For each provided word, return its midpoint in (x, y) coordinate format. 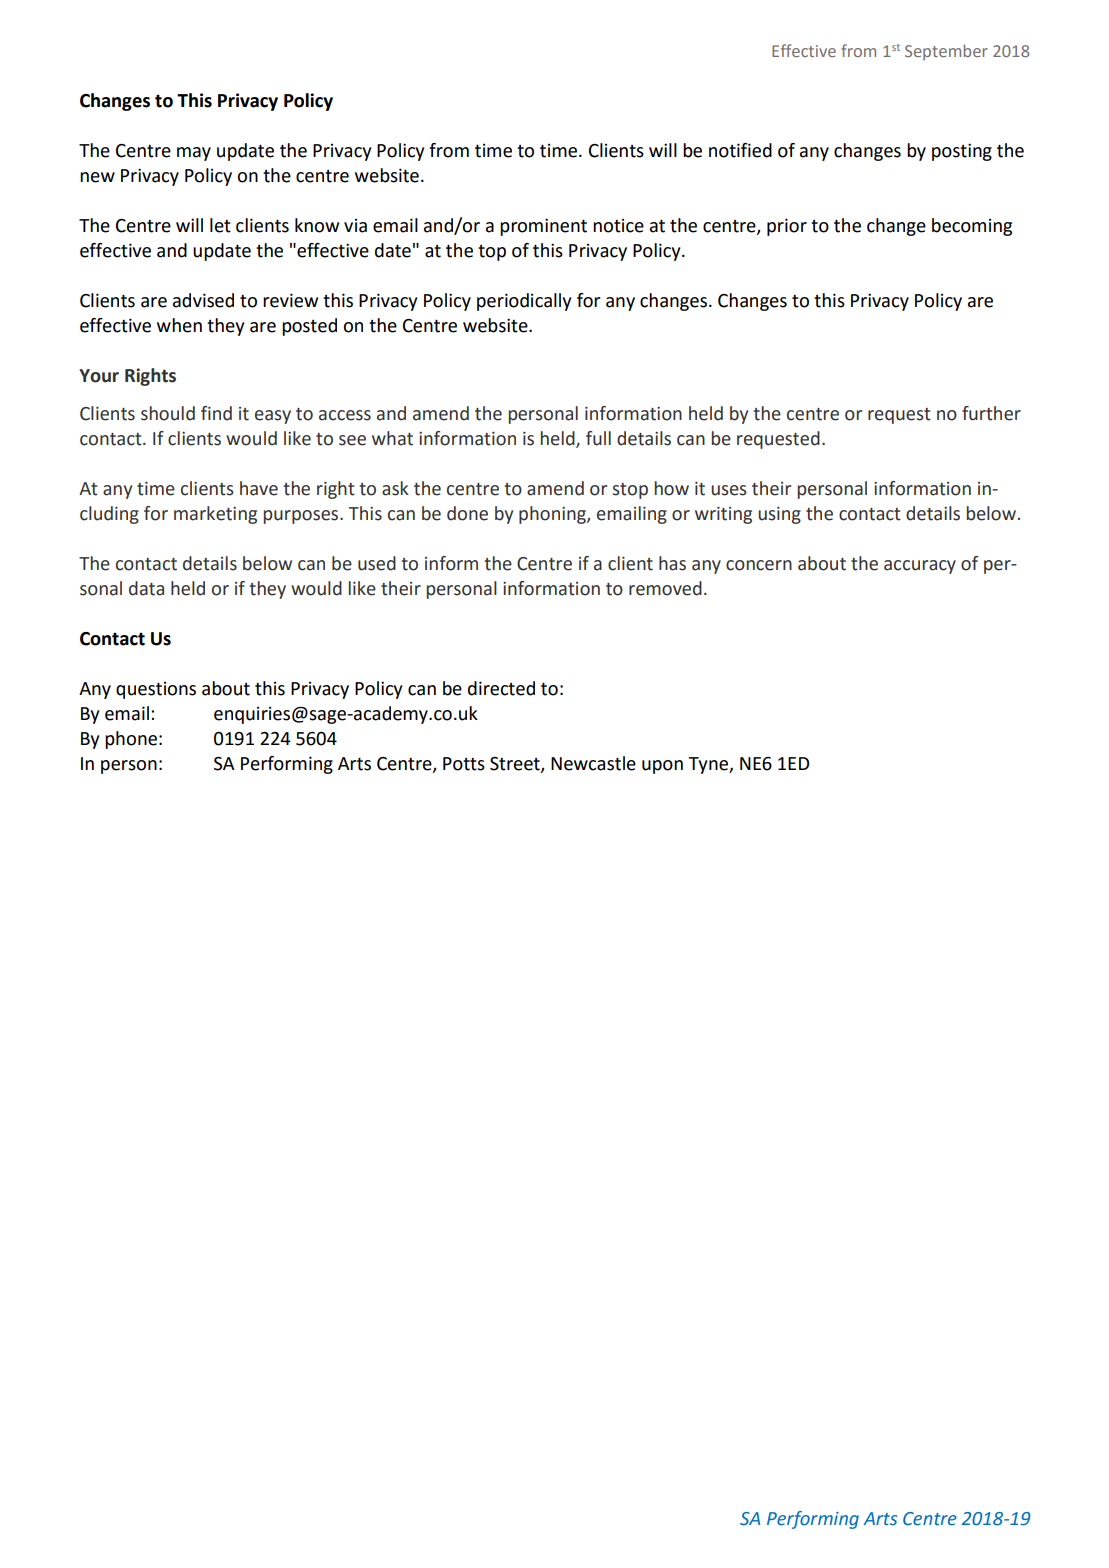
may (194, 154)
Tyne (709, 765)
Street (516, 764)
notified (740, 150)
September (946, 52)
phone (131, 740)
